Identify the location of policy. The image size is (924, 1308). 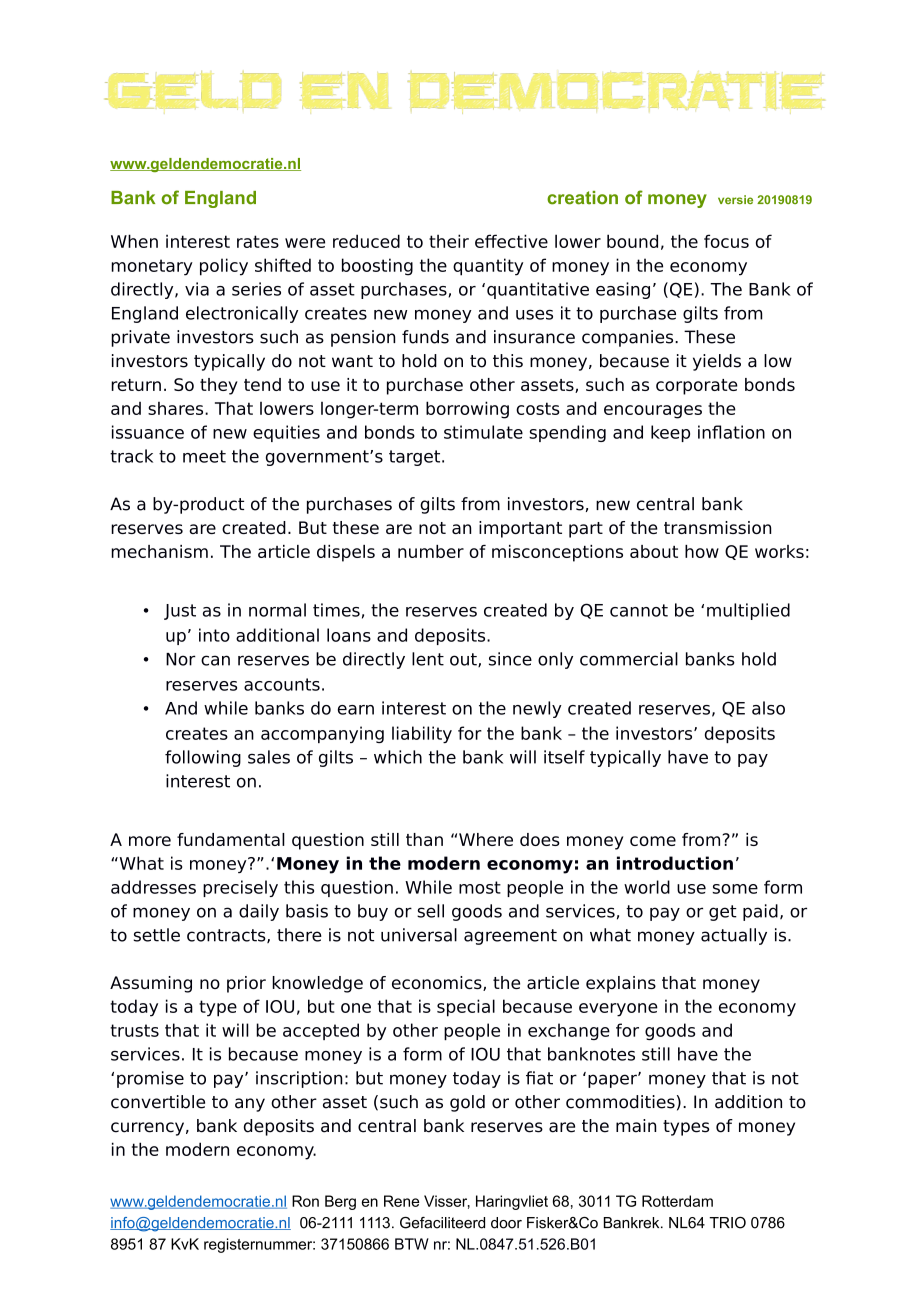
(224, 267).
